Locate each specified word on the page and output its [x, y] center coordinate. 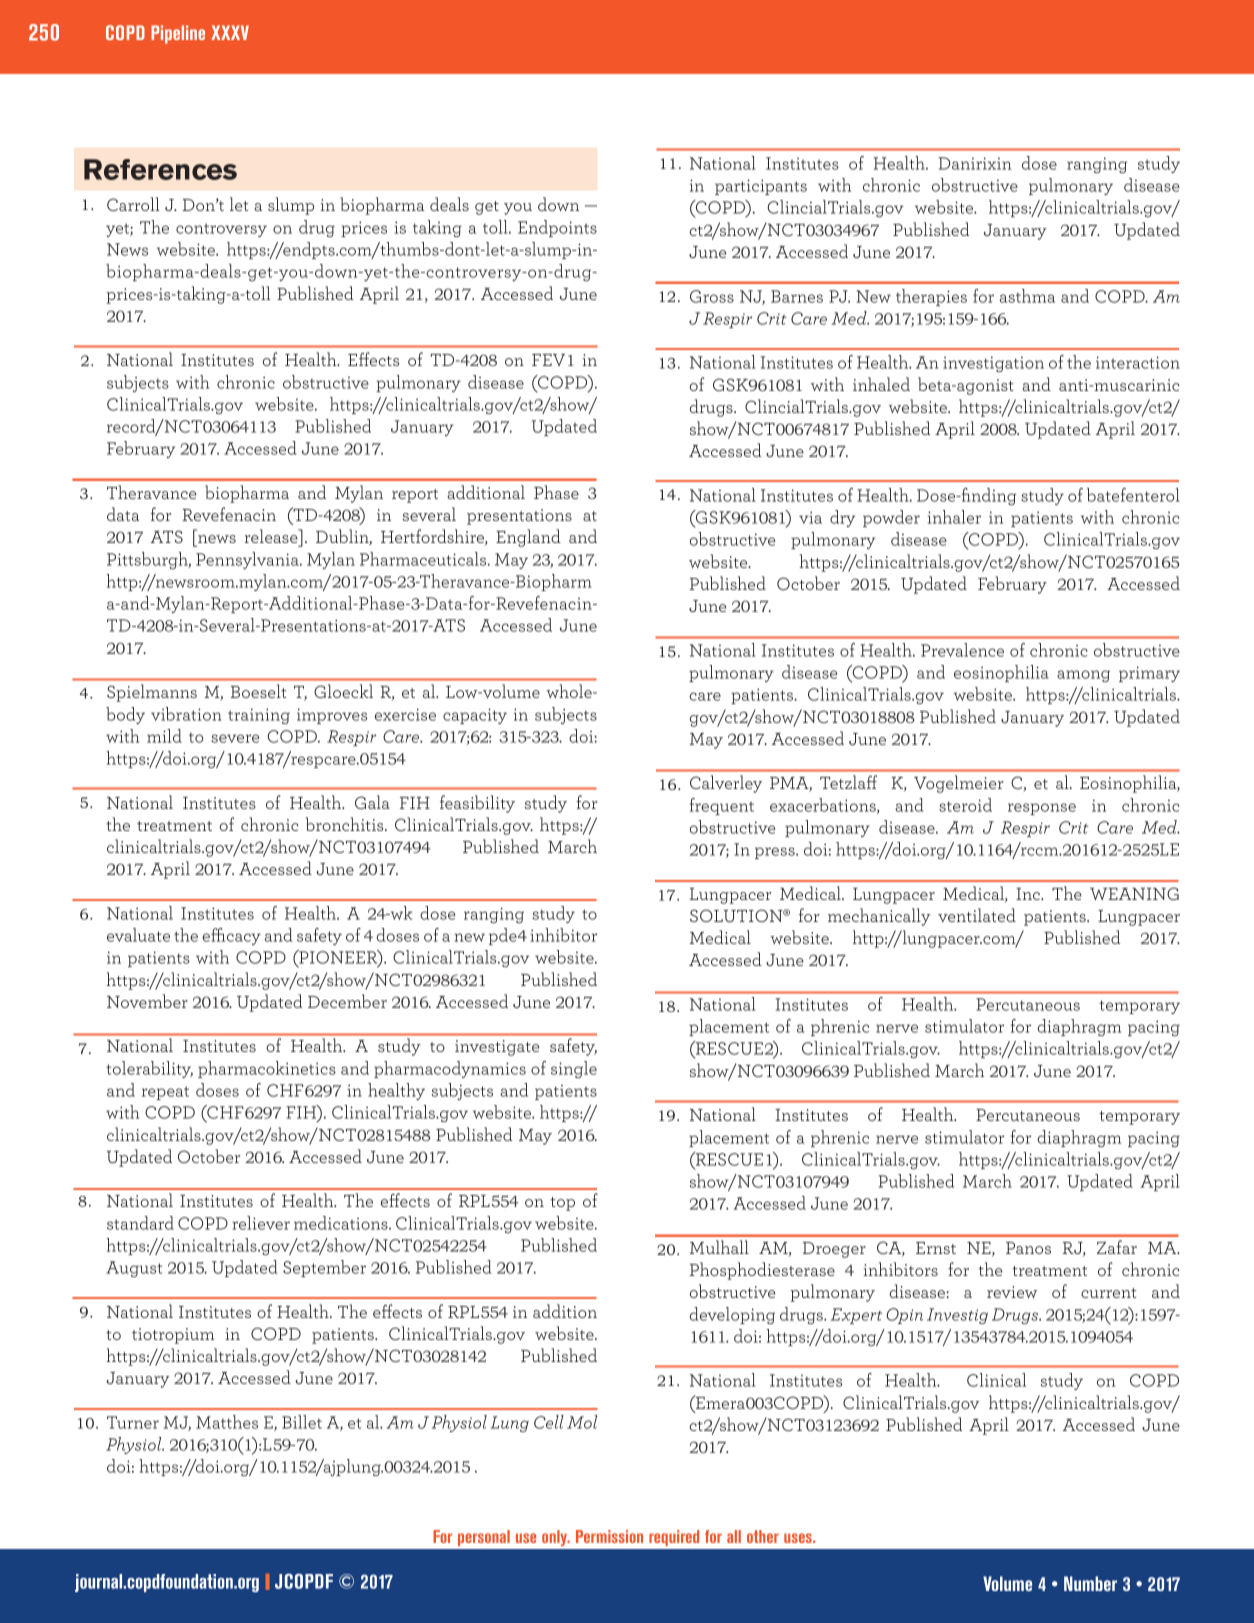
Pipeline [178, 34]
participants [761, 187]
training [259, 716]
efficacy [231, 936]
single [574, 1069]
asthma [1027, 296]
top [562, 1204]
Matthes [227, 1422]
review [1012, 1292]
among [1083, 676]
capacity [475, 716]
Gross [712, 296]
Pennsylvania [248, 560]
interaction [1138, 362]
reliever [261, 1223]
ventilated [977, 915]
